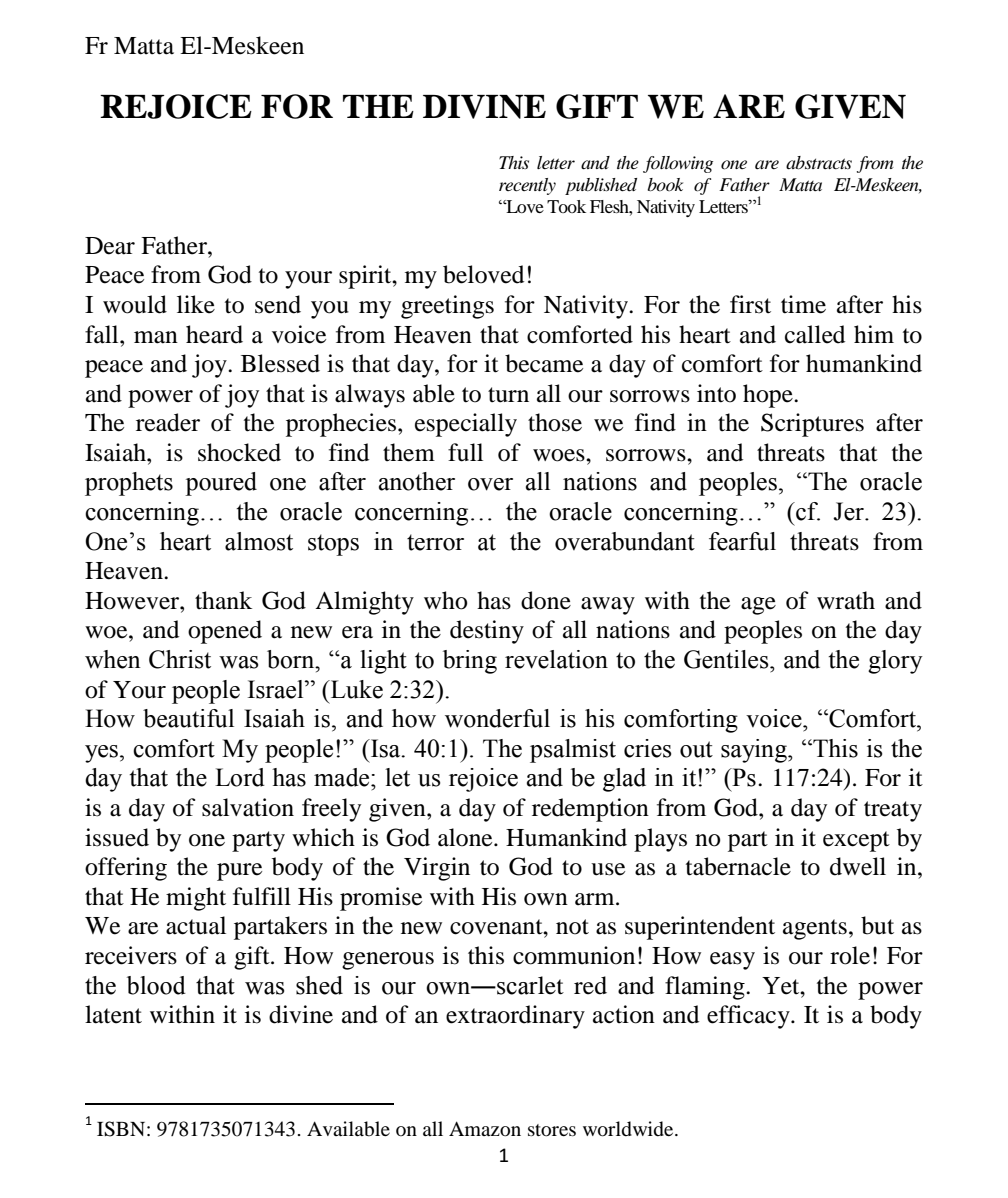  What do you see at coordinates (819, 162) in the screenshot?
I see `abstracts` at bounding box center [819, 162].
